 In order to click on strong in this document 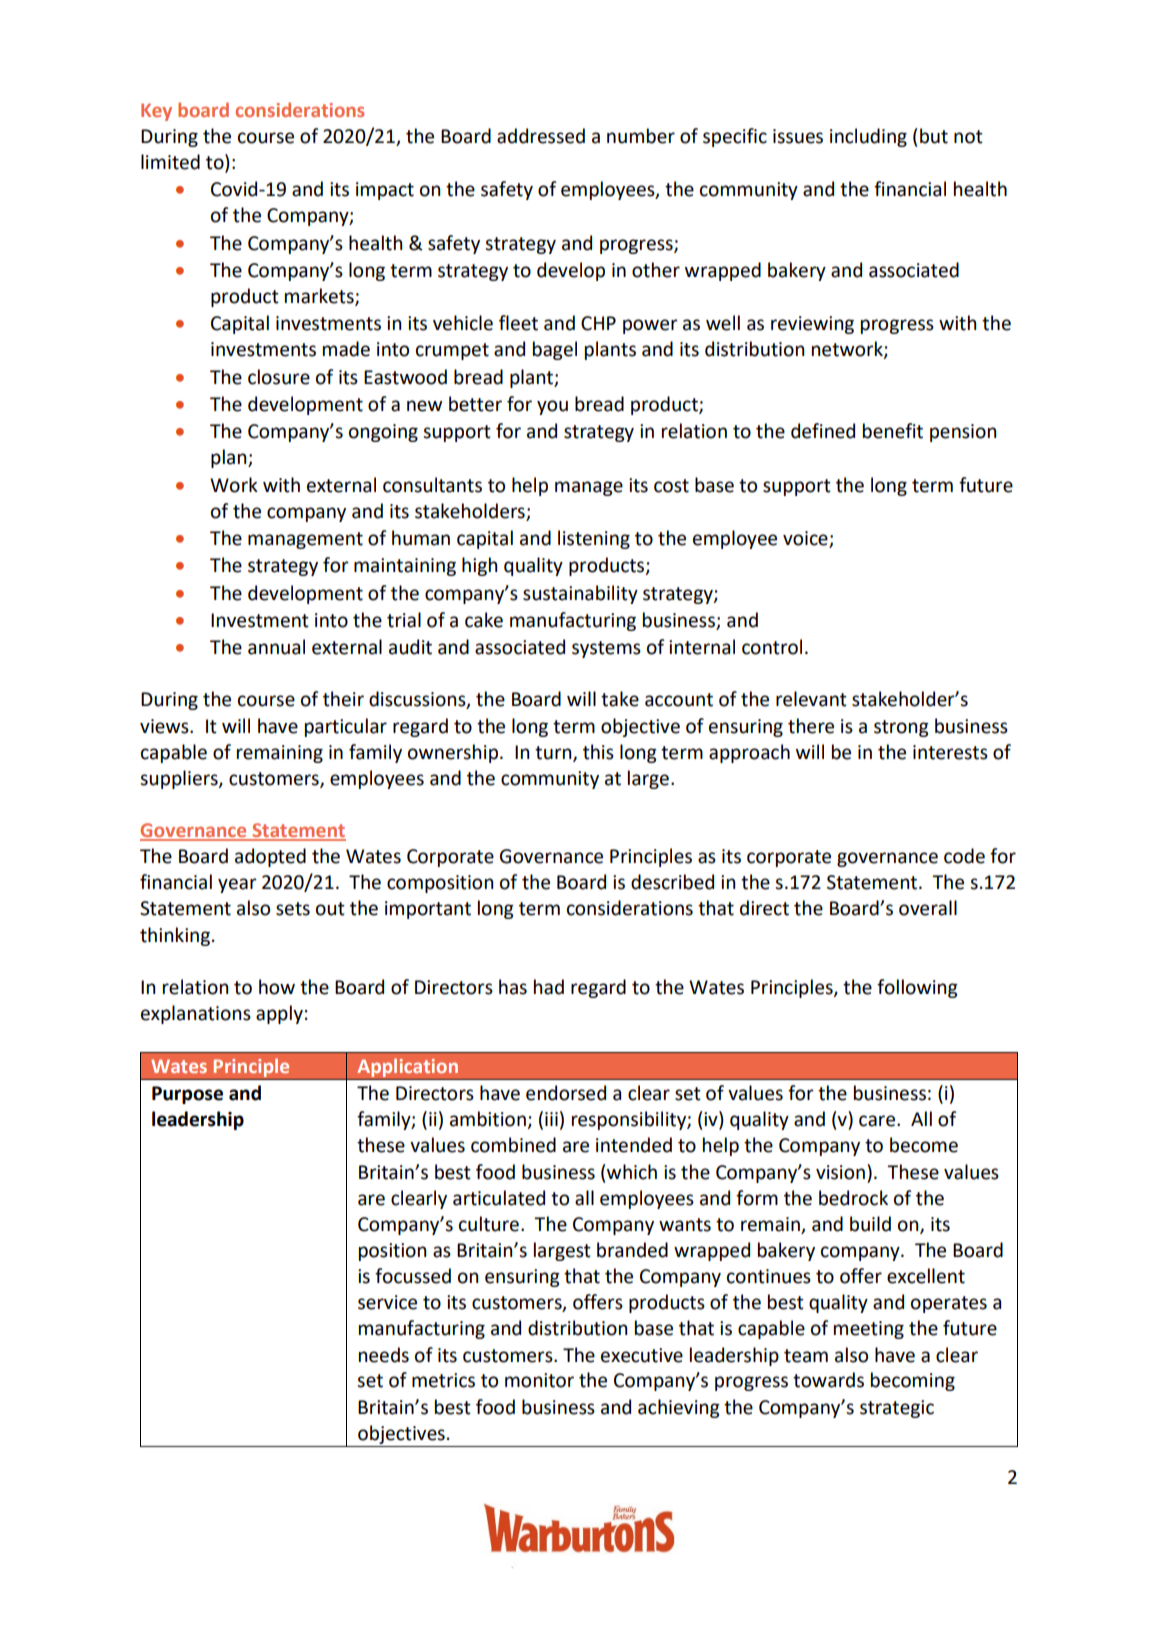, I will do `click(901, 728)`.
